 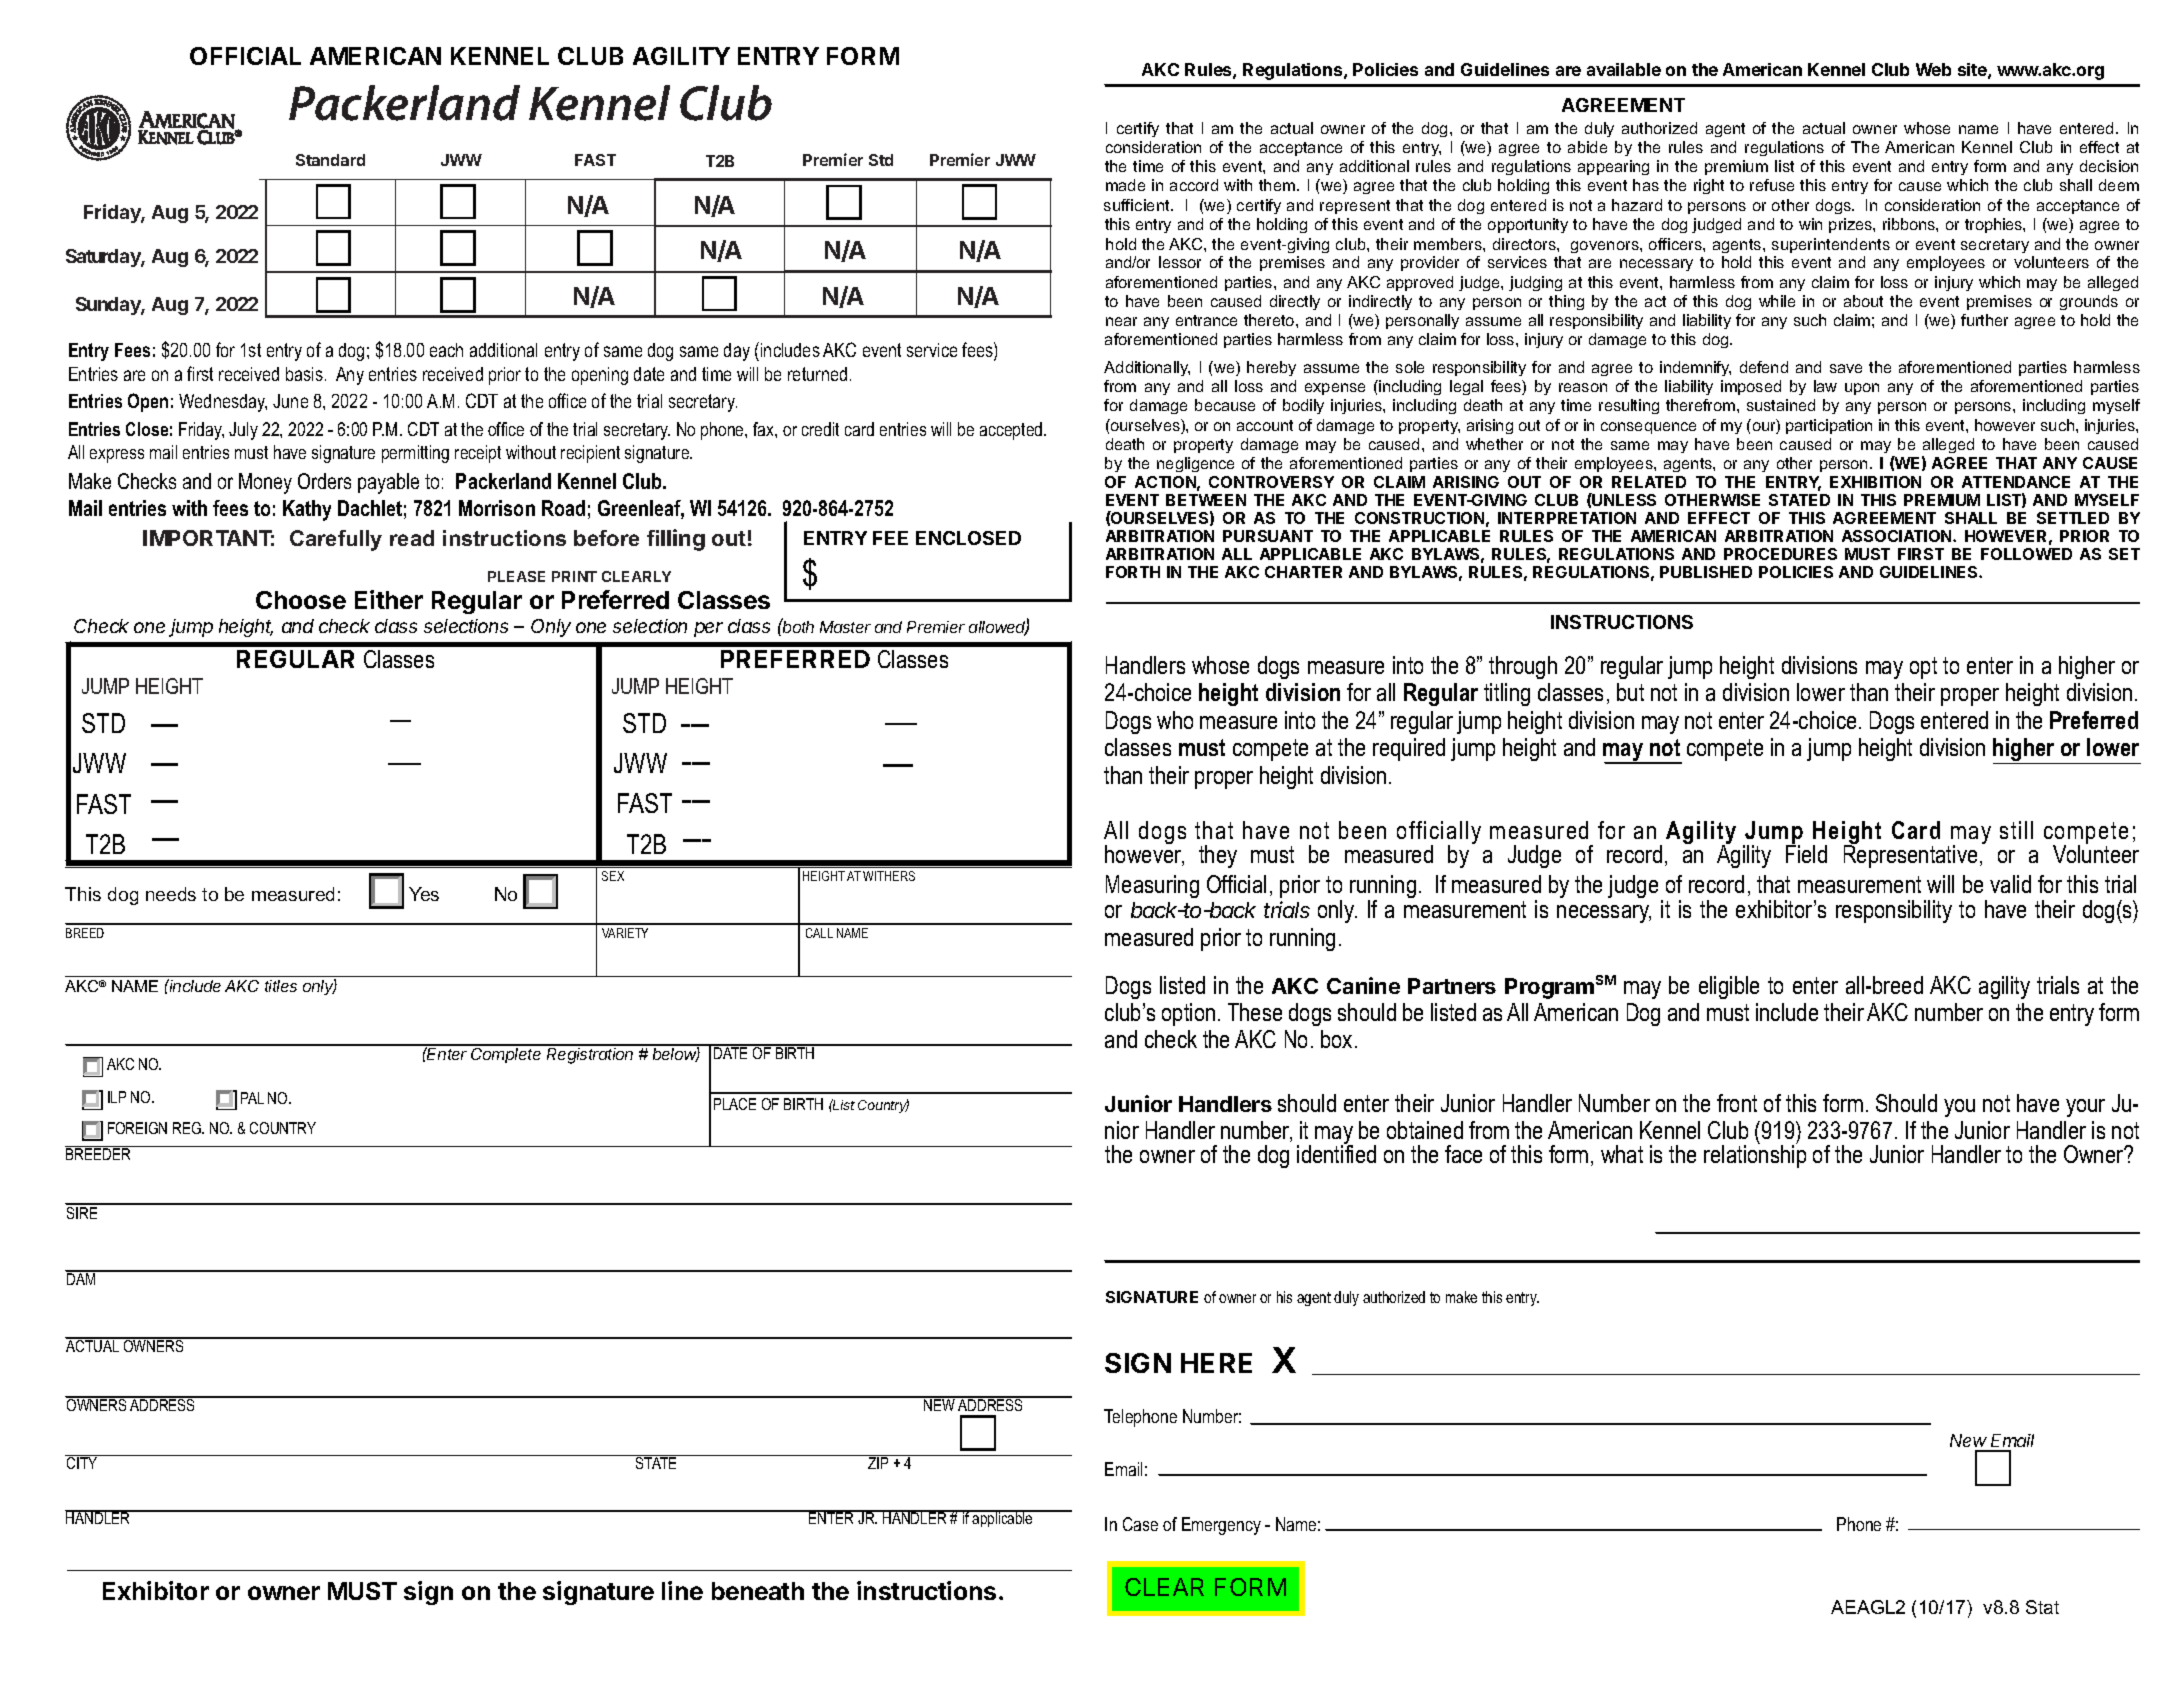 What do you see at coordinates (1336, 1153) in the screenshot?
I see `identified` at bounding box center [1336, 1153].
